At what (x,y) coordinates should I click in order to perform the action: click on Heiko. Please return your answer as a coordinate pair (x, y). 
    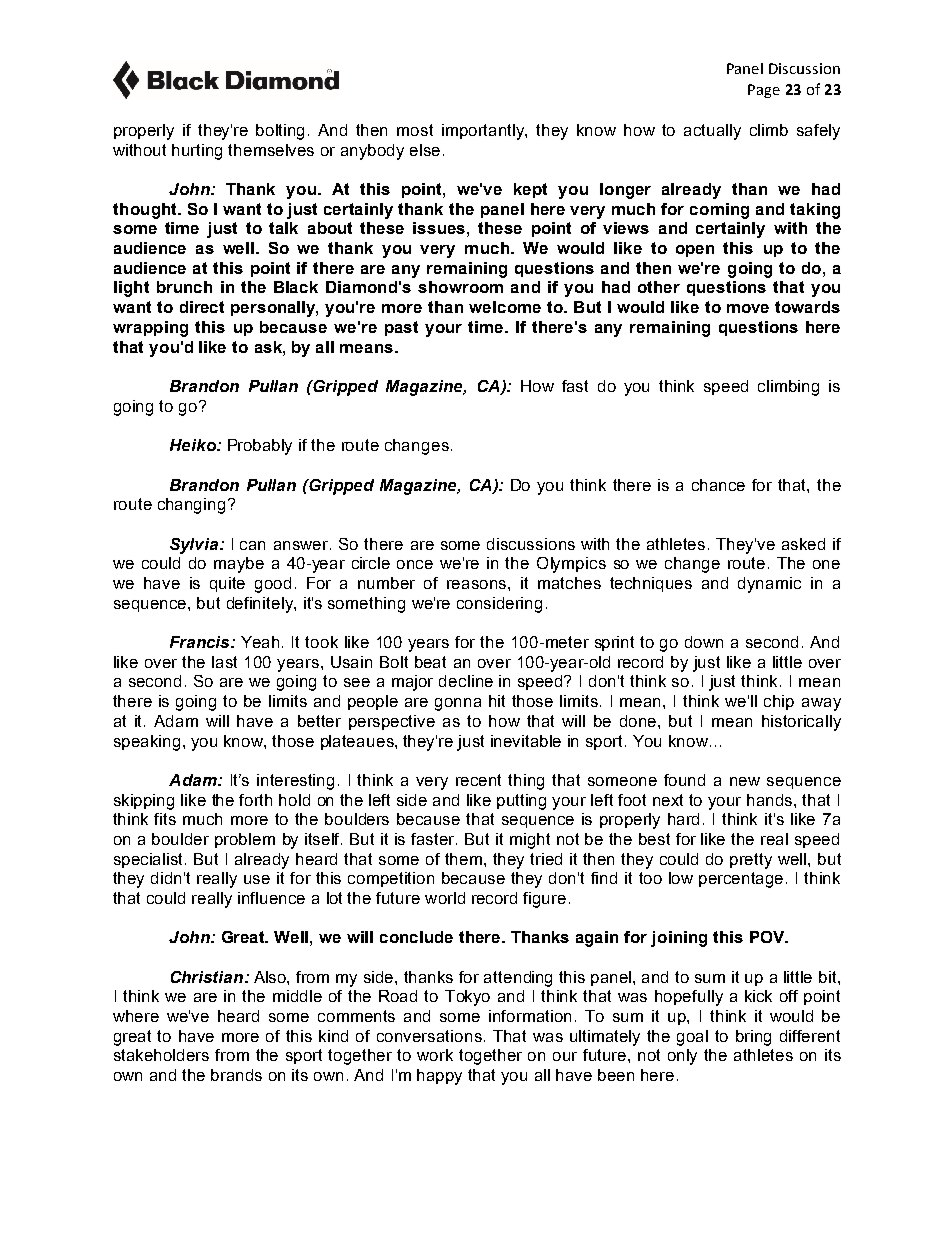
    Looking at the image, I should click on (194, 445).
